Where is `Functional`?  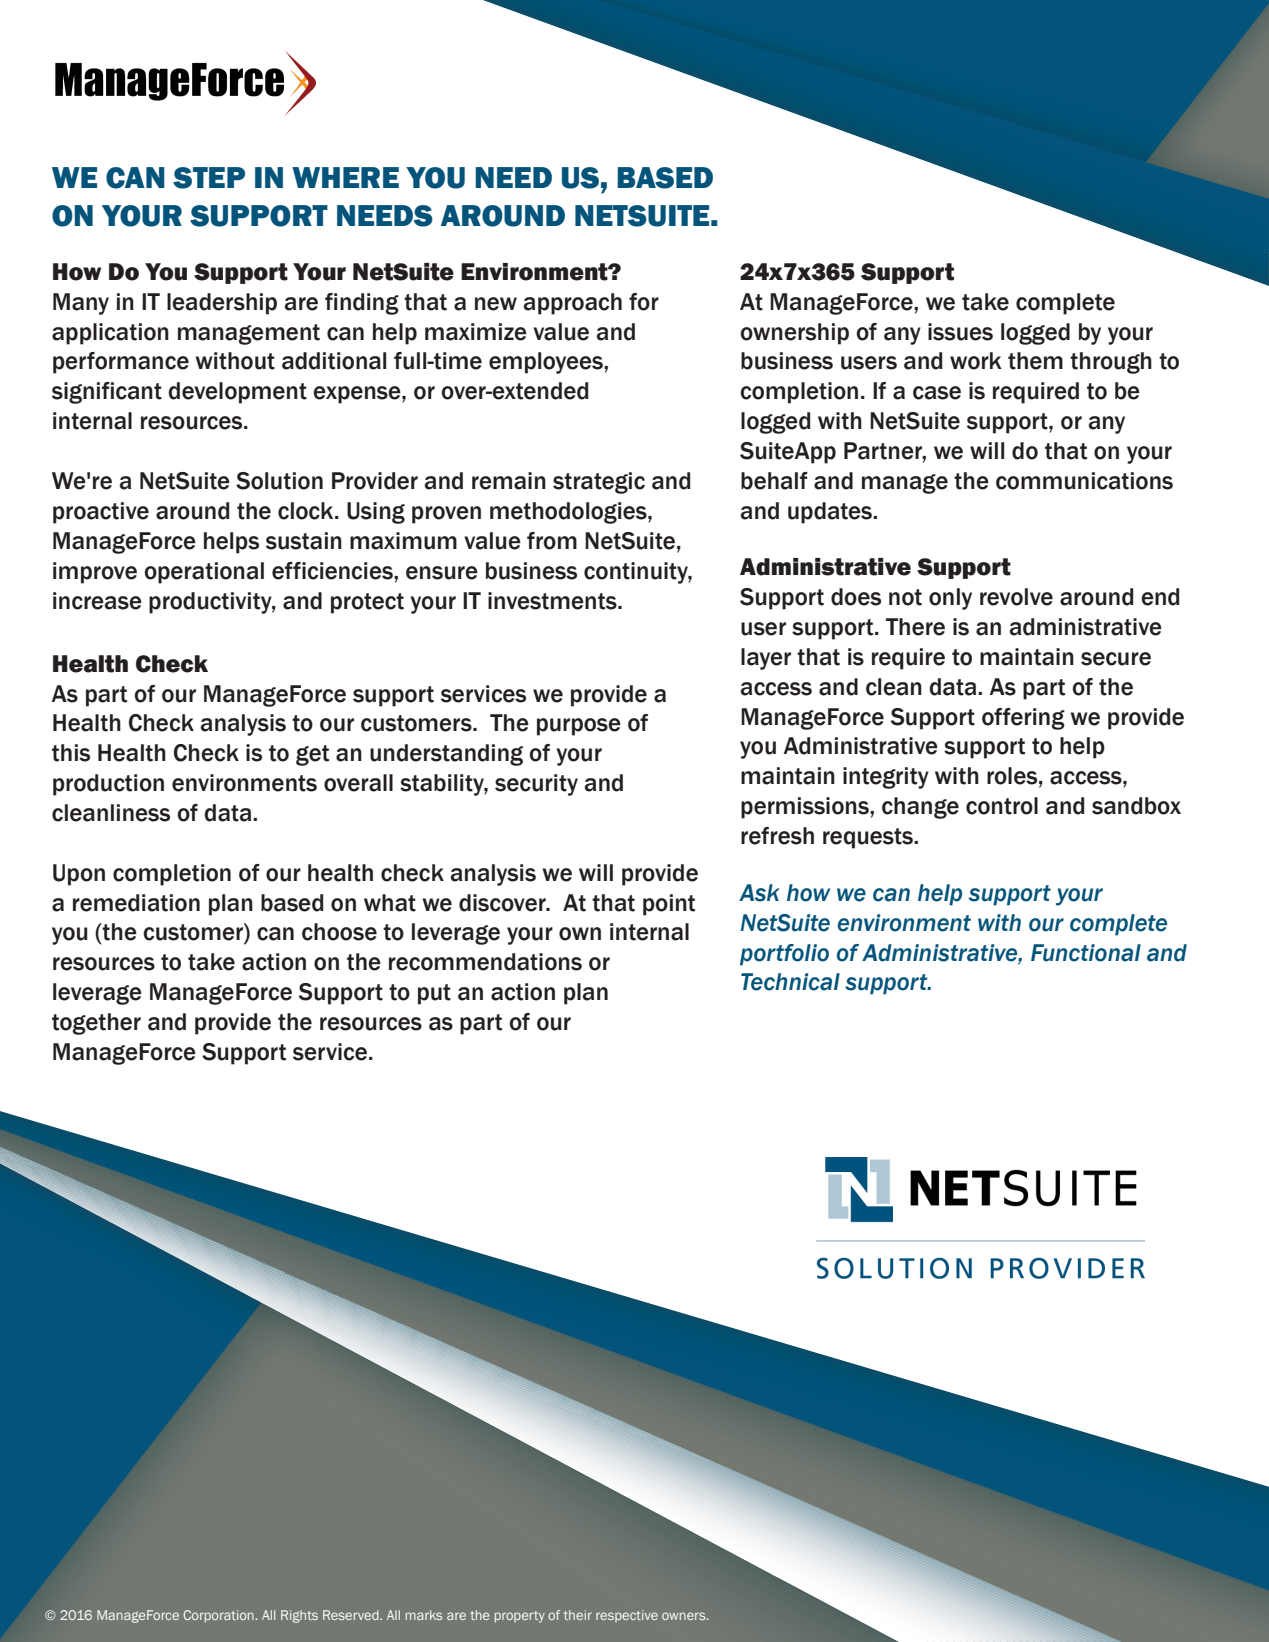
Functional is located at coordinates (1086, 953).
